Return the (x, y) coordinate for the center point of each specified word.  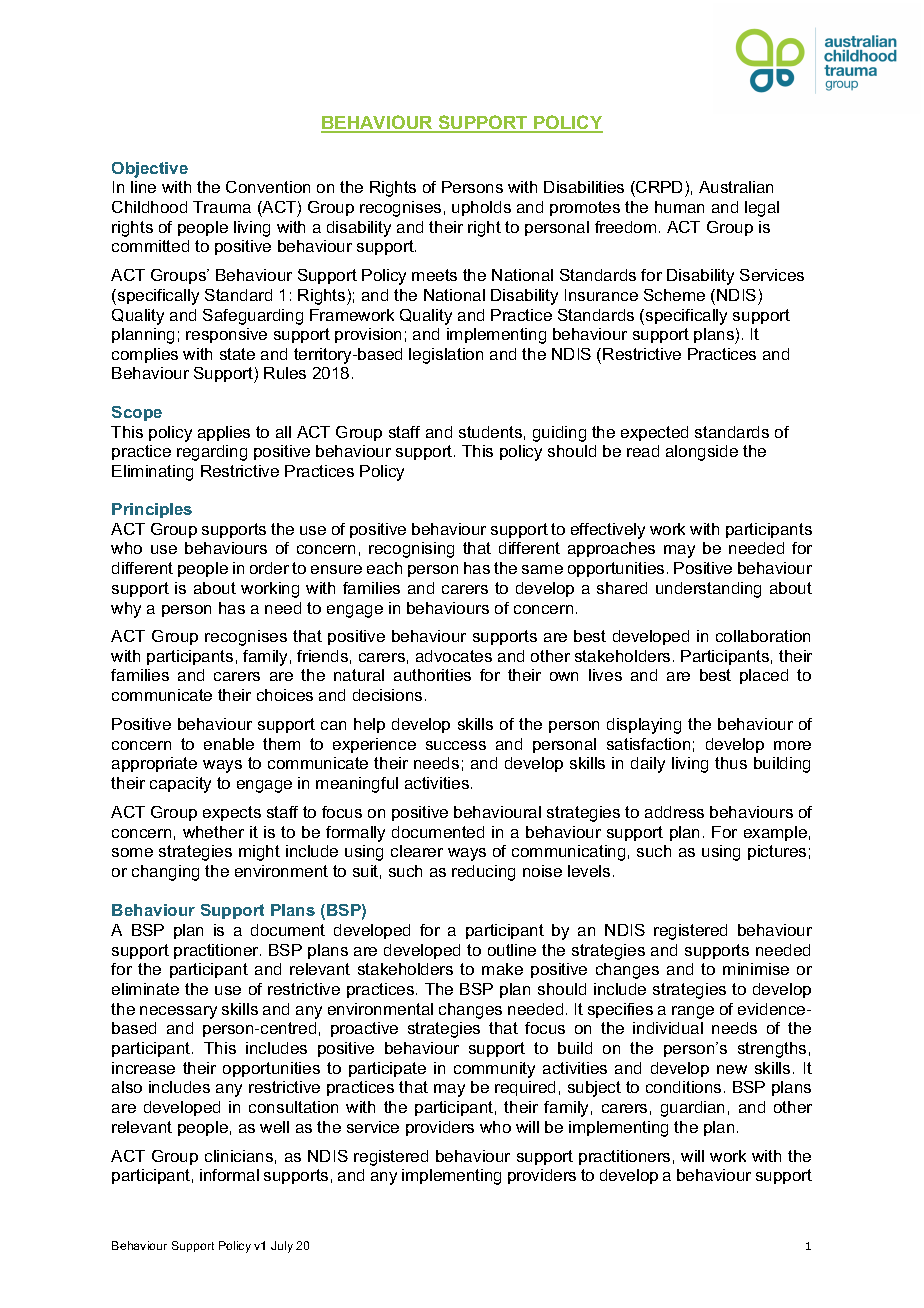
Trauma (222, 207)
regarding (212, 453)
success (456, 745)
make (502, 969)
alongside (702, 453)
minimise (756, 969)
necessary (178, 1012)
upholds (481, 208)
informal (229, 1175)
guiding (559, 434)
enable (229, 744)
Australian (736, 187)
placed (764, 676)
